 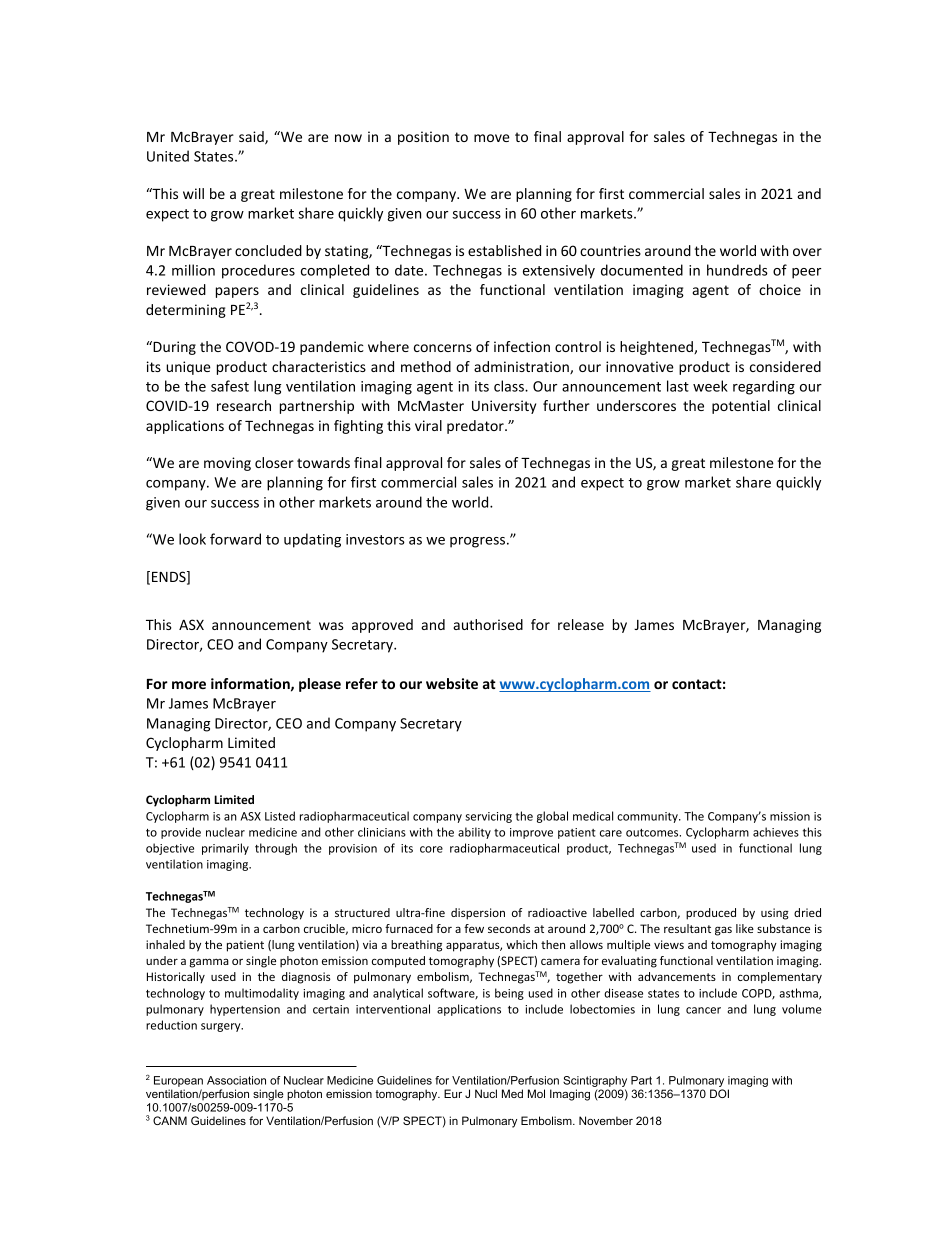 I want to click on release, so click(x=581, y=624).
